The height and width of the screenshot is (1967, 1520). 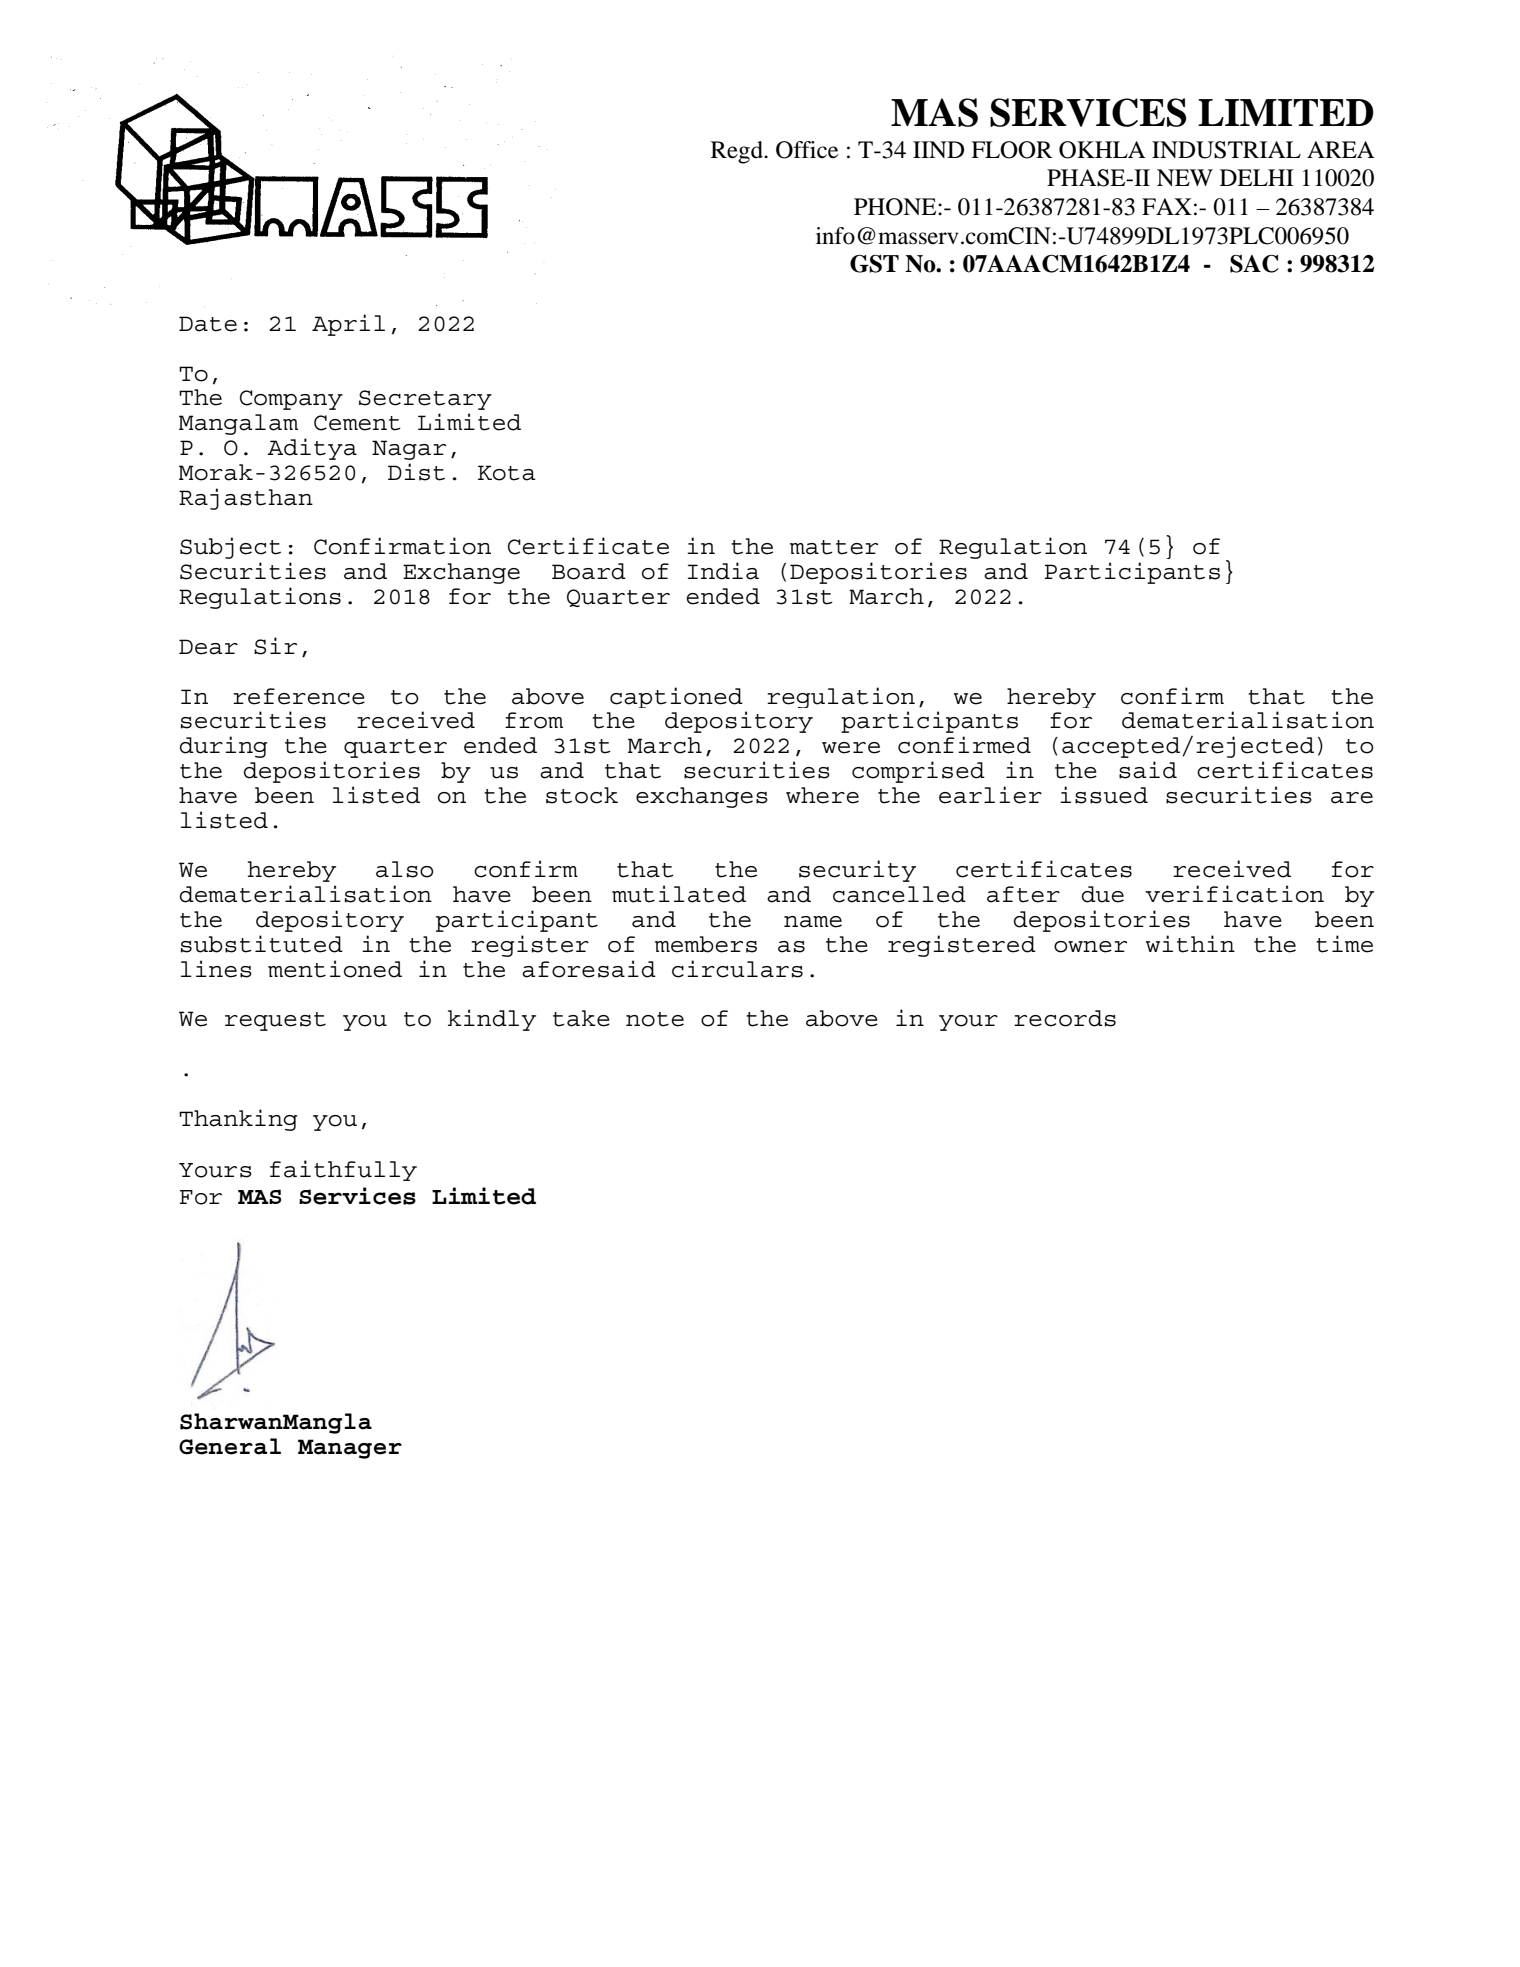 What do you see at coordinates (723, 571) in the screenshot?
I see `India` at bounding box center [723, 571].
